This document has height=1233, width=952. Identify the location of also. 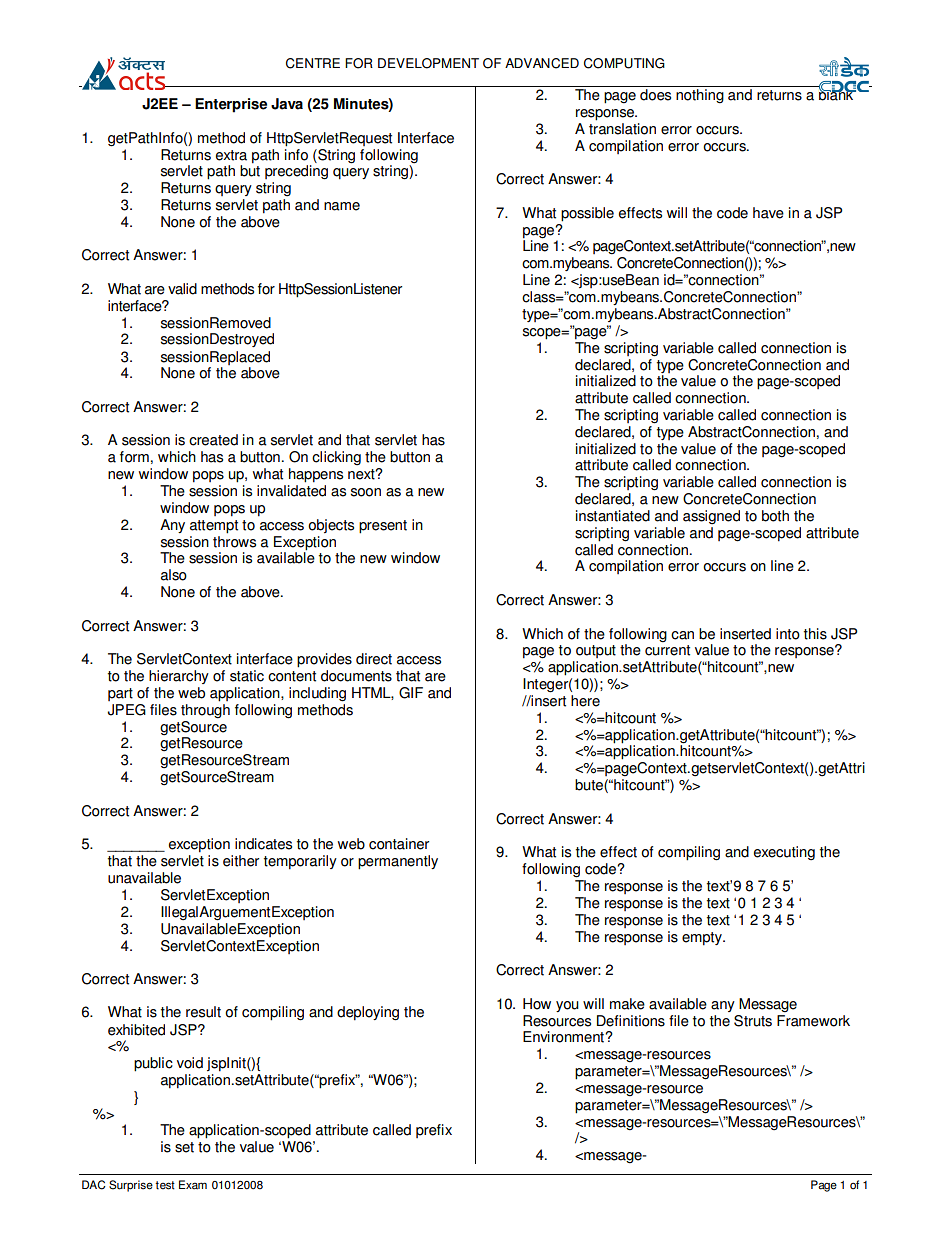
(174, 575).
